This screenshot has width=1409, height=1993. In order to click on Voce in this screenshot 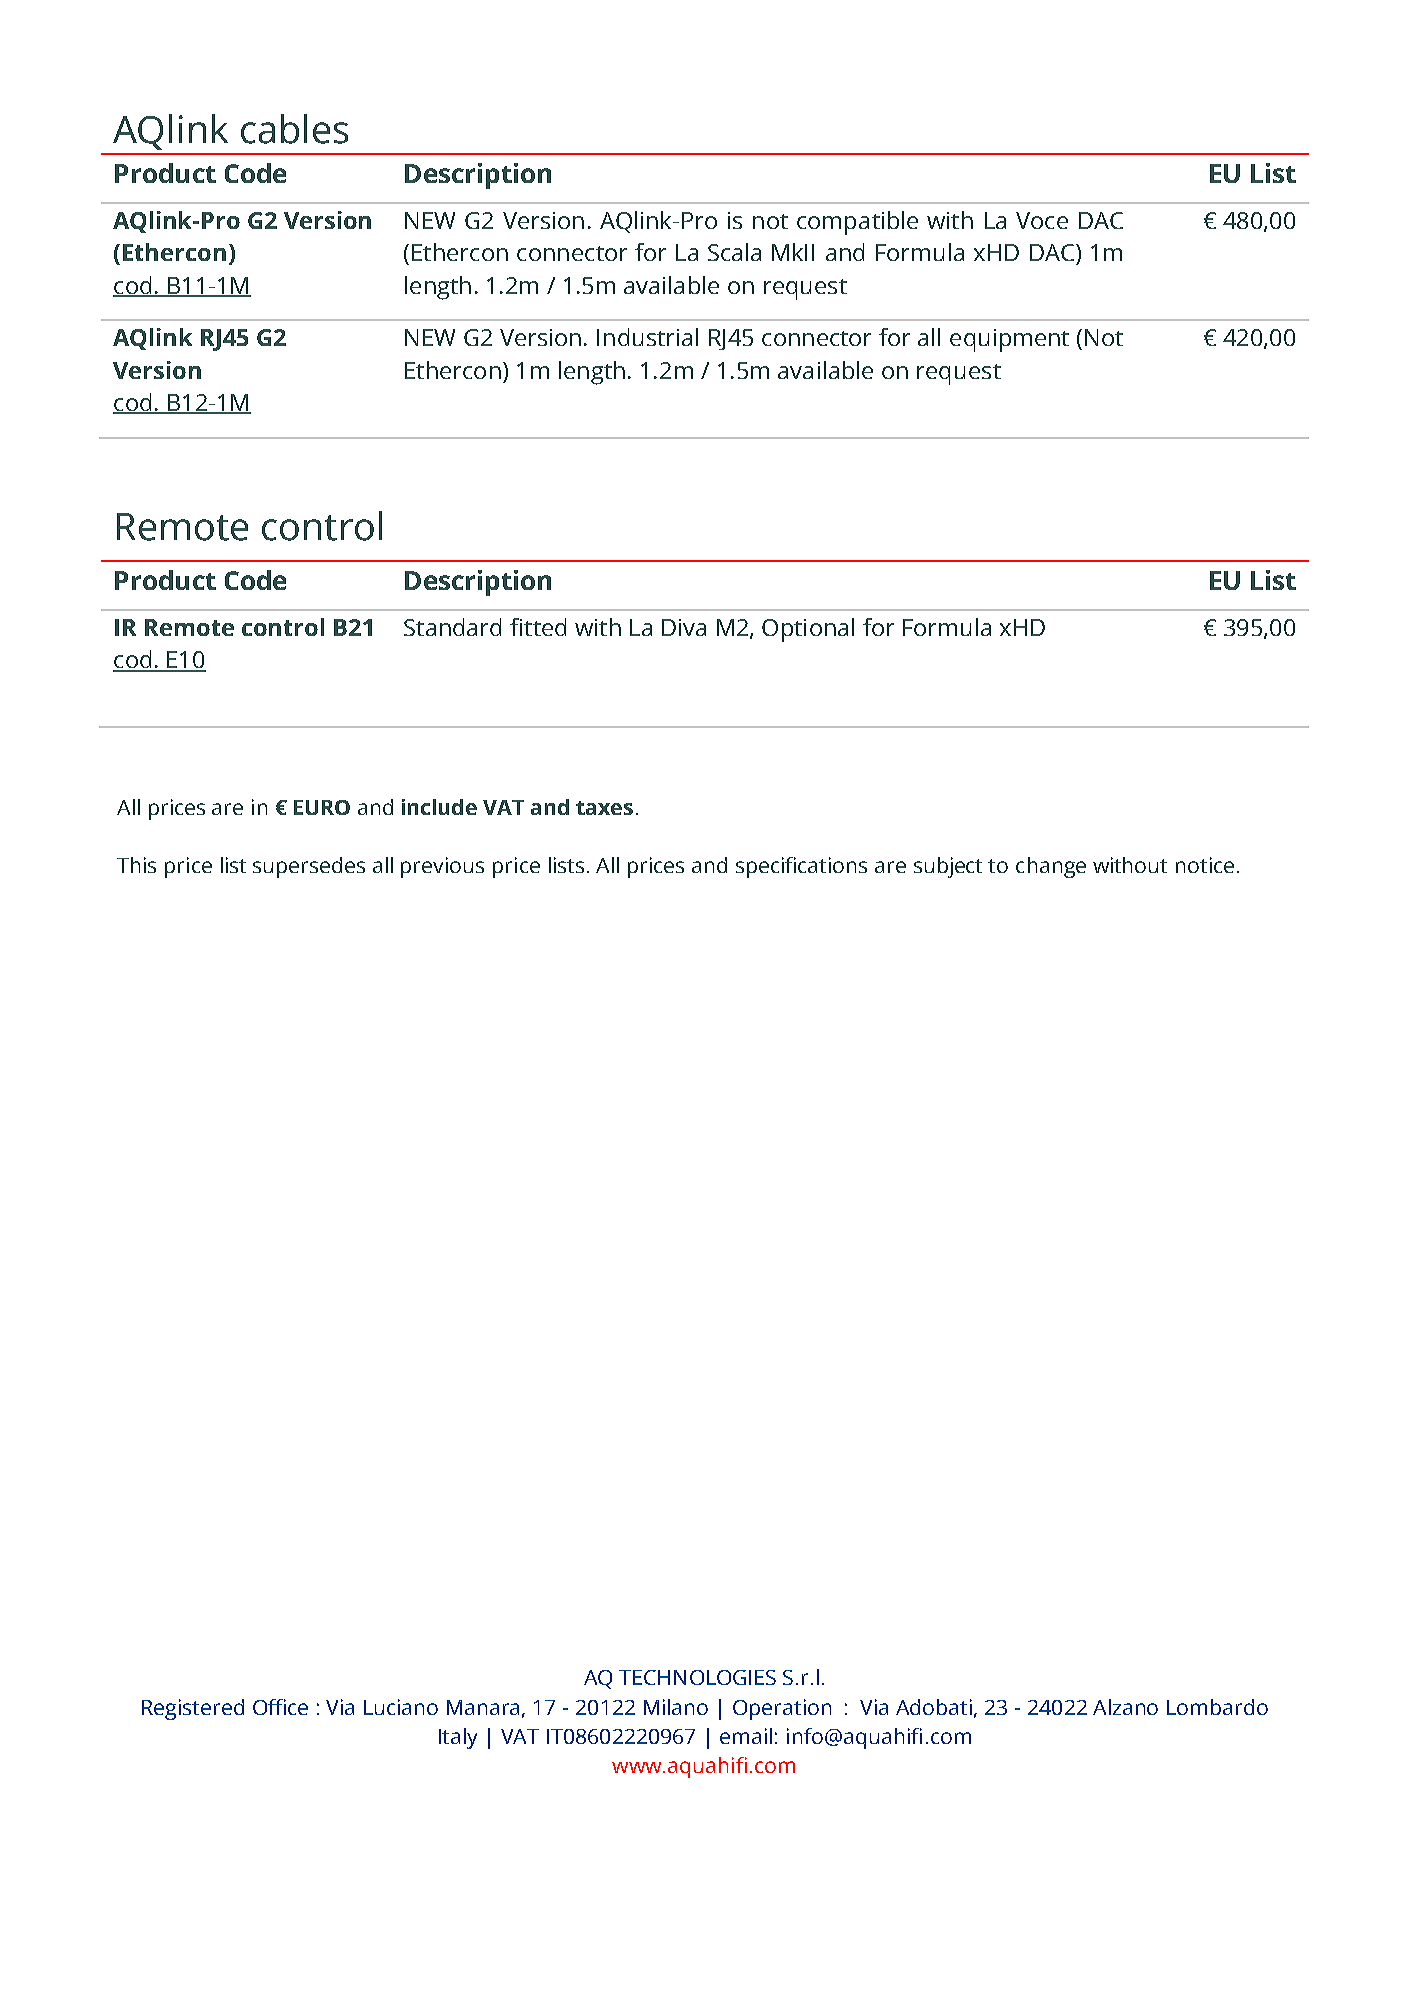, I will do `click(1042, 220)`.
